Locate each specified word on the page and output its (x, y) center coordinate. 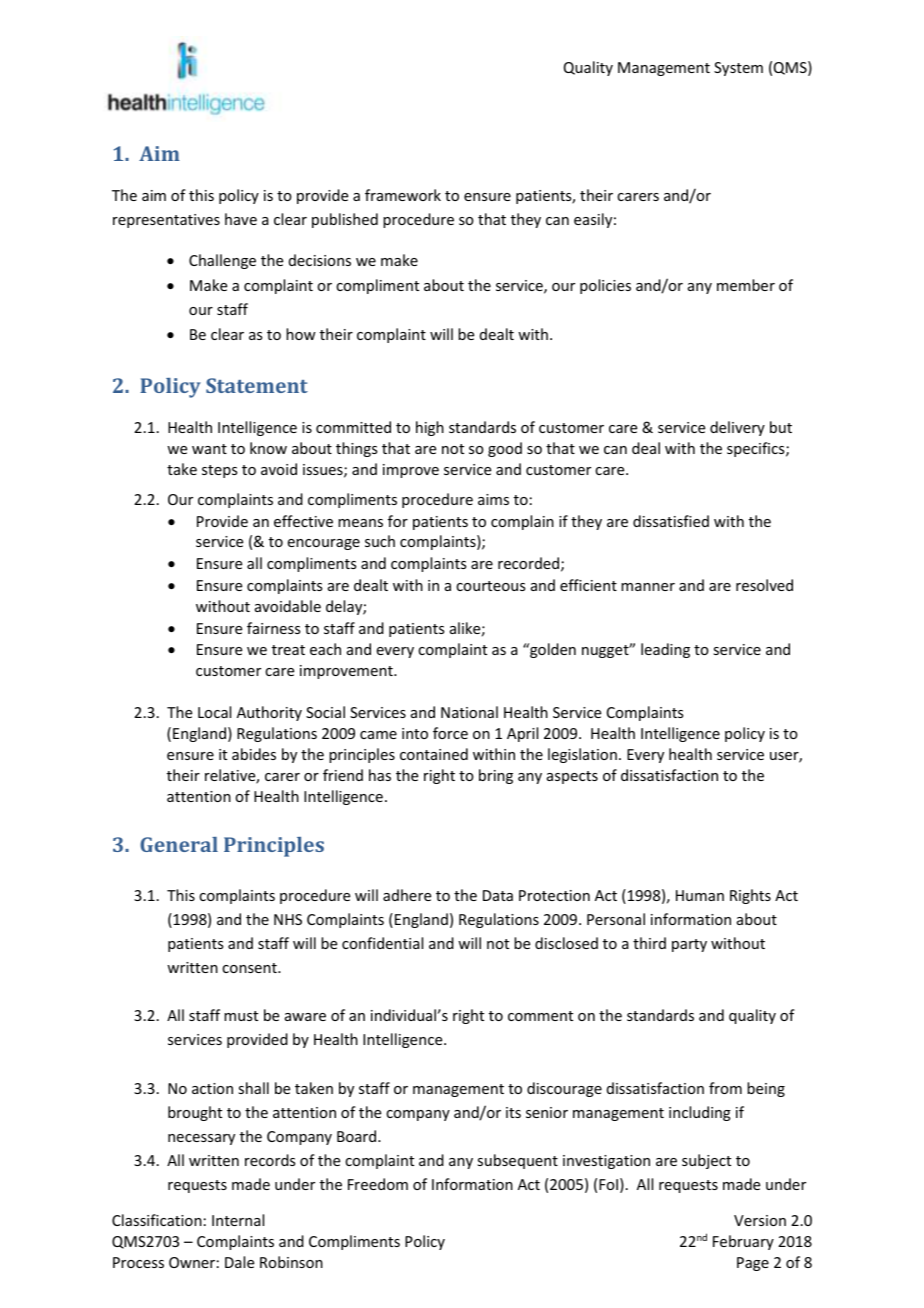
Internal (238, 1220)
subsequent (517, 1161)
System (738, 69)
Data (498, 895)
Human (700, 895)
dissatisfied (671, 521)
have (241, 219)
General (179, 844)
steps (219, 471)
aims (493, 499)
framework (403, 195)
